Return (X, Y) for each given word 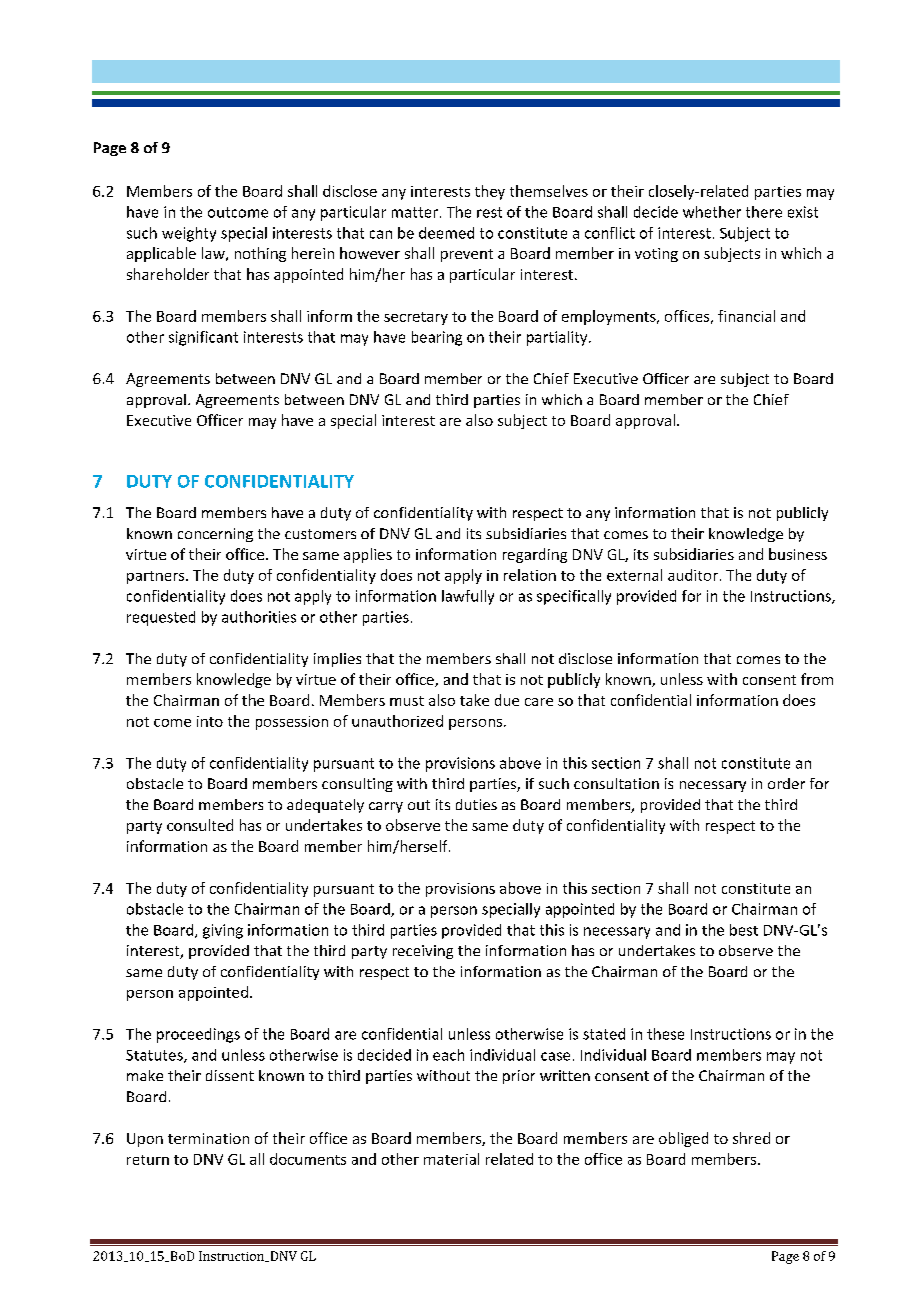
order (786, 783)
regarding (535, 555)
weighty (189, 234)
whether (712, 212)
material (451, 1159)
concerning (215, 535)
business (798, 554)
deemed (446, 233)
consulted (200, 825)
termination (208, 1138)
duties (476, 804)
